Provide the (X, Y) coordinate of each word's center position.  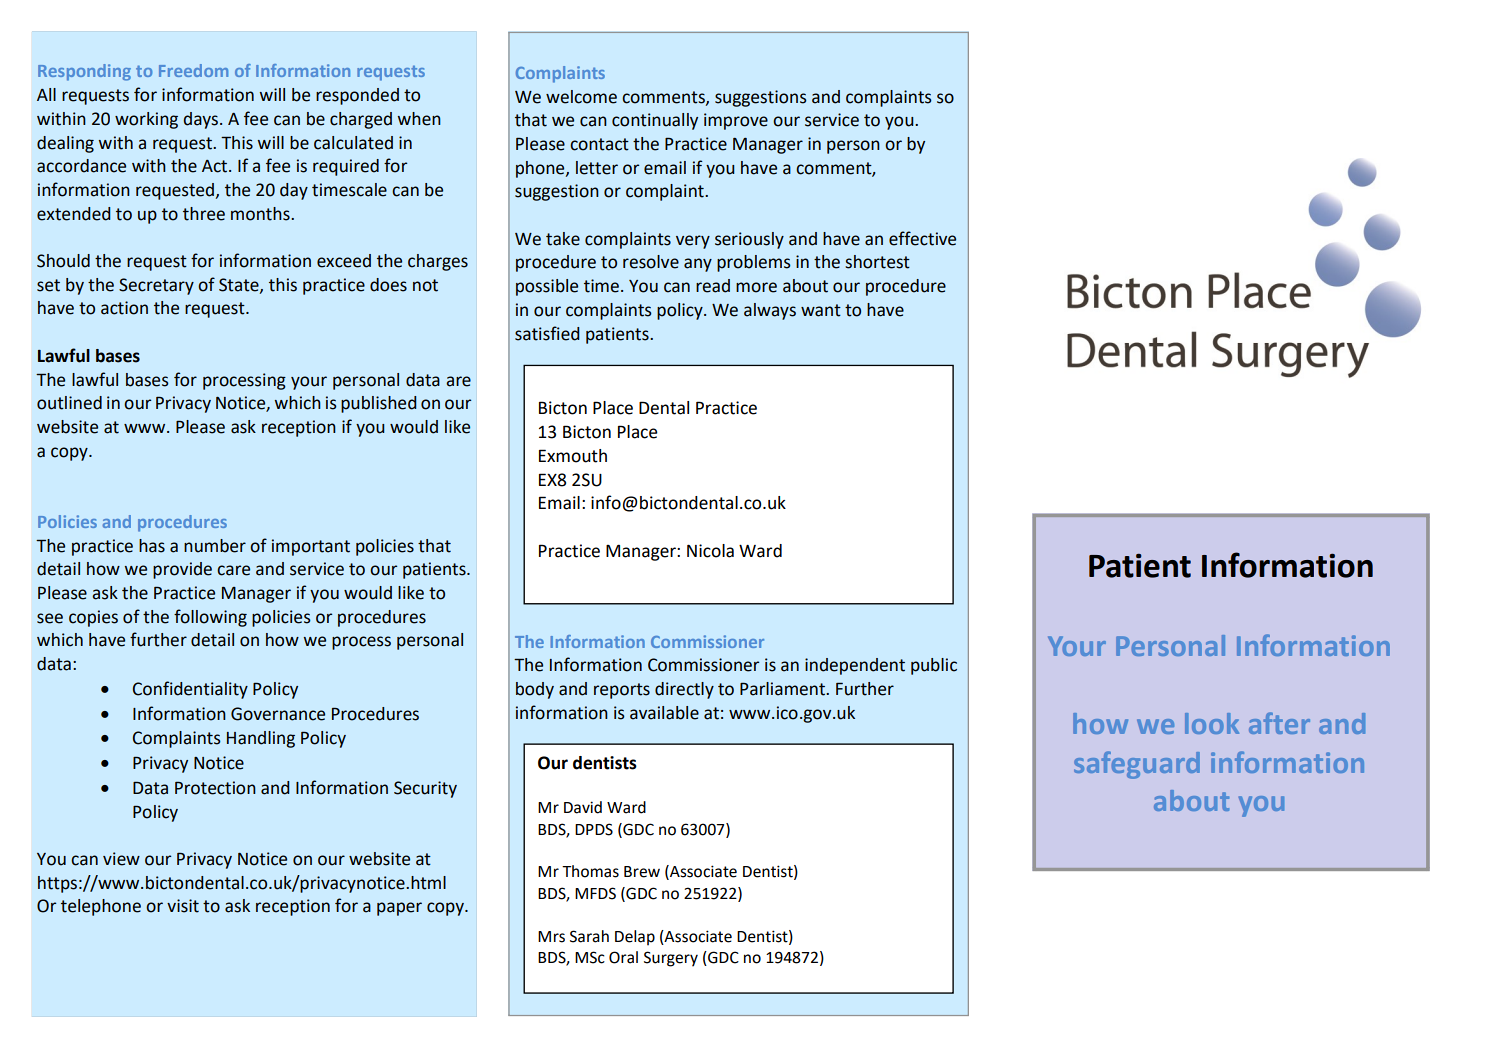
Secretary (156, 286)
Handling (261, 739)
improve (736, 121)
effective (922, 238)
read (713, 286)
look (1212, 723)
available (664, 713)
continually (655, 121)
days (202, 120)
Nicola (710, 551)
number (215, 546)
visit (183, 906)
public (934, 666)
